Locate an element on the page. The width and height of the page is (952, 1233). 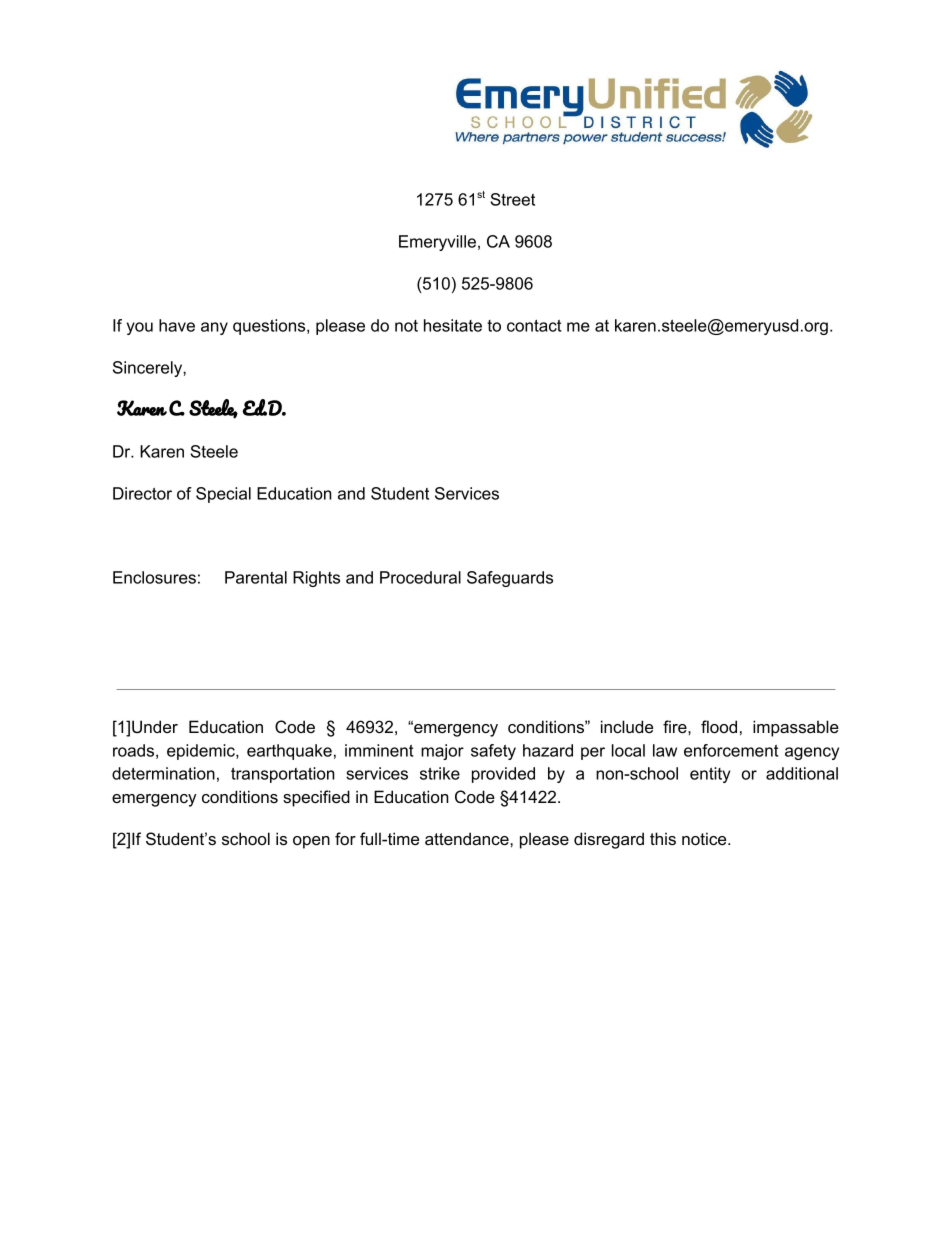
have is located at coordinates (177, 325).
